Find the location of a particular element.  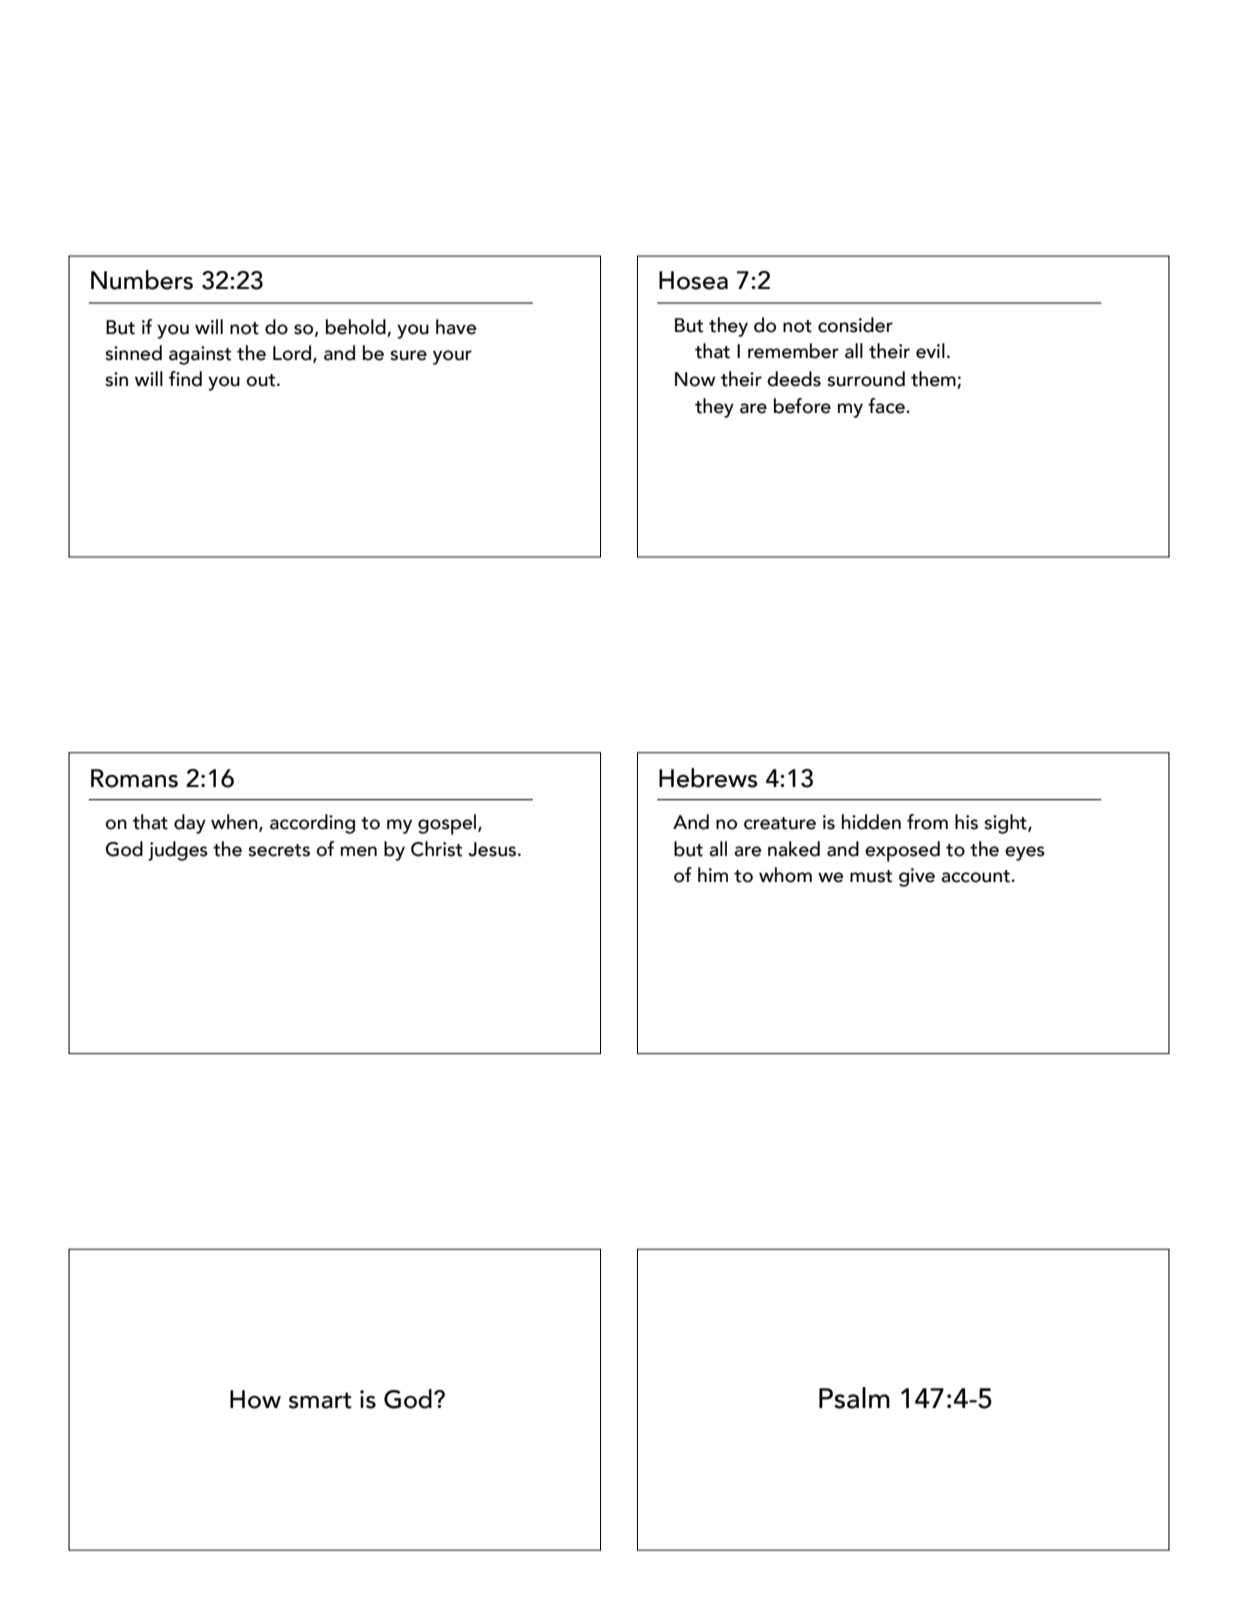

give is located at coordinates (917, 877).
